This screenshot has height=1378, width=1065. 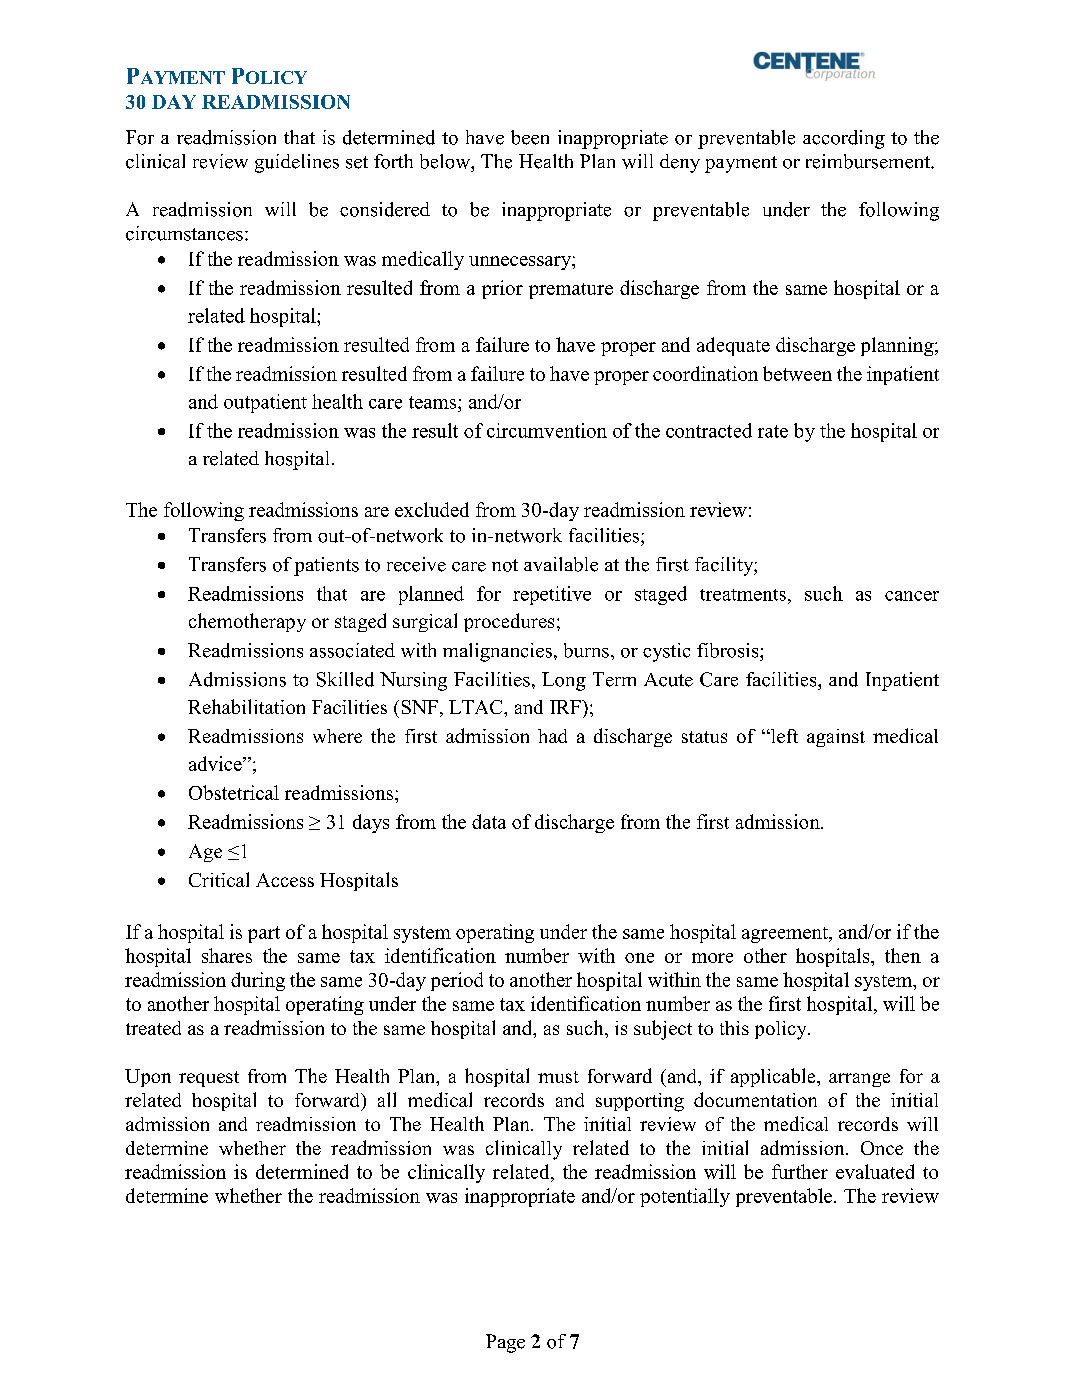 I want to click on treatments, so click(x=743, y=595).
